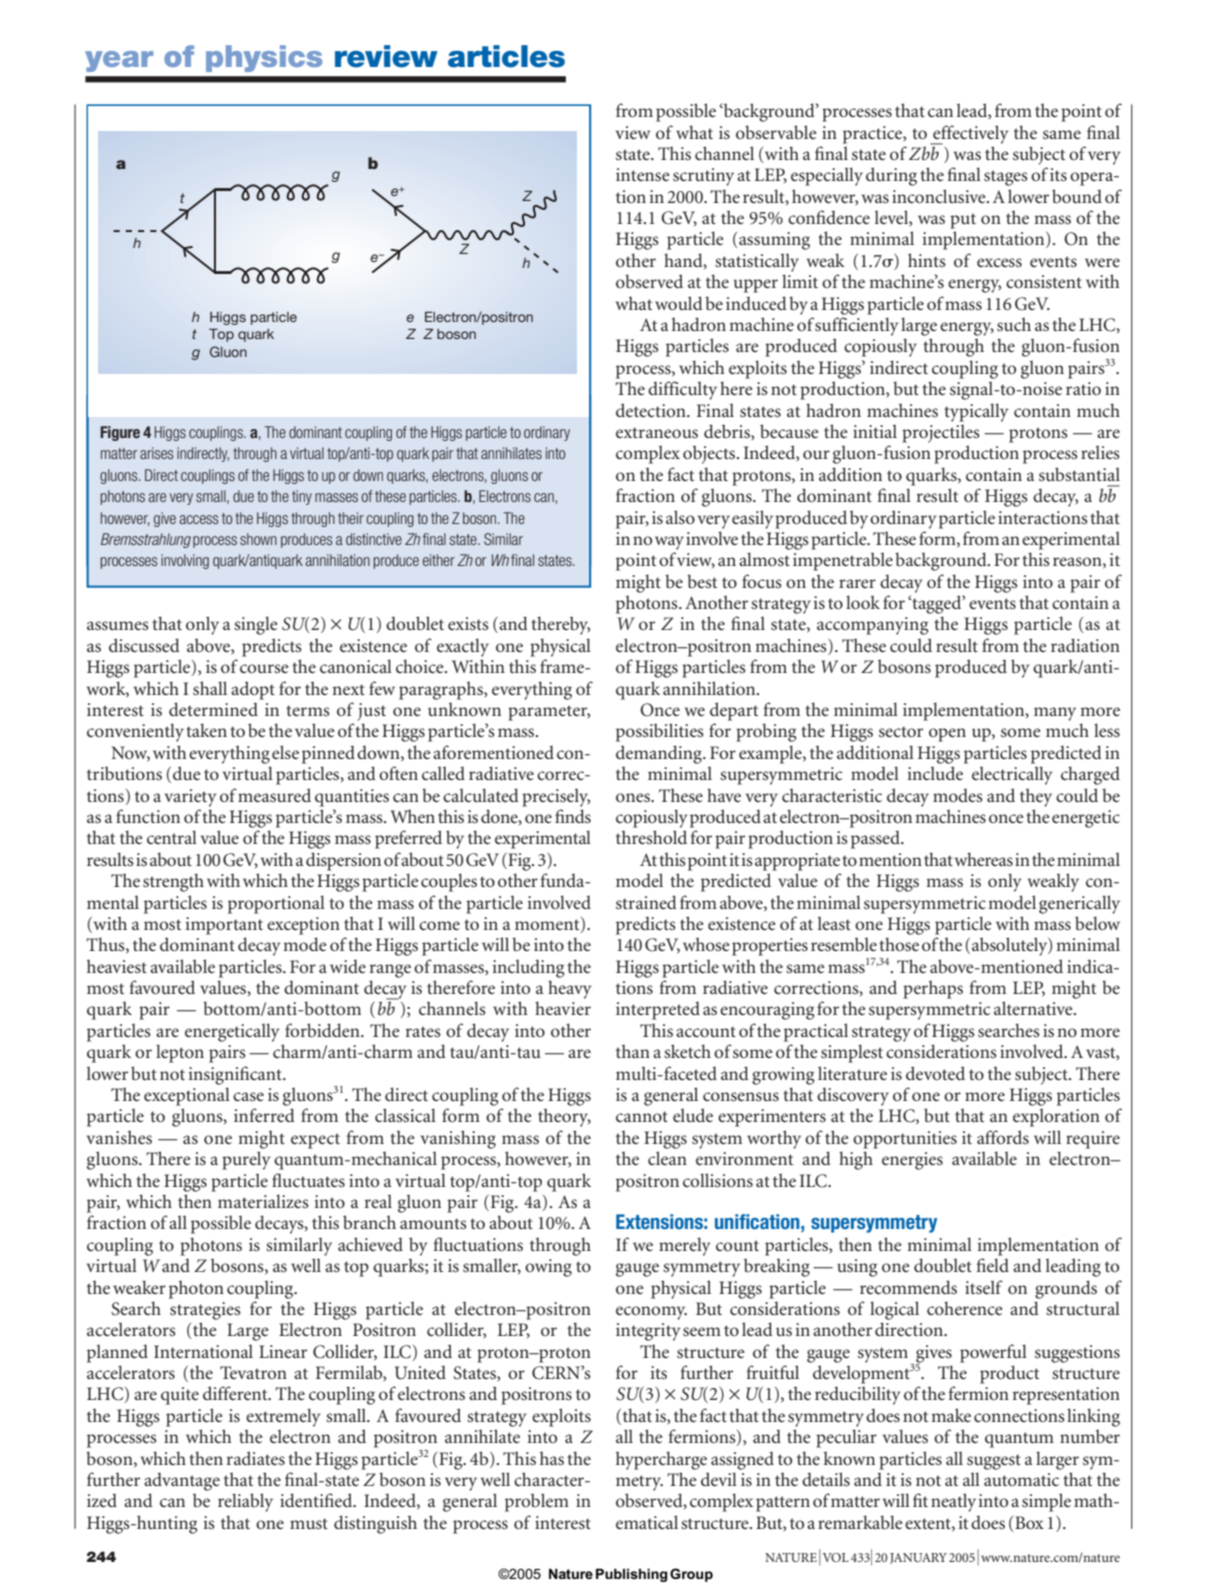 This screenshot has width=1212, height=1593. I want to click on effectively, so click(969, 135).
